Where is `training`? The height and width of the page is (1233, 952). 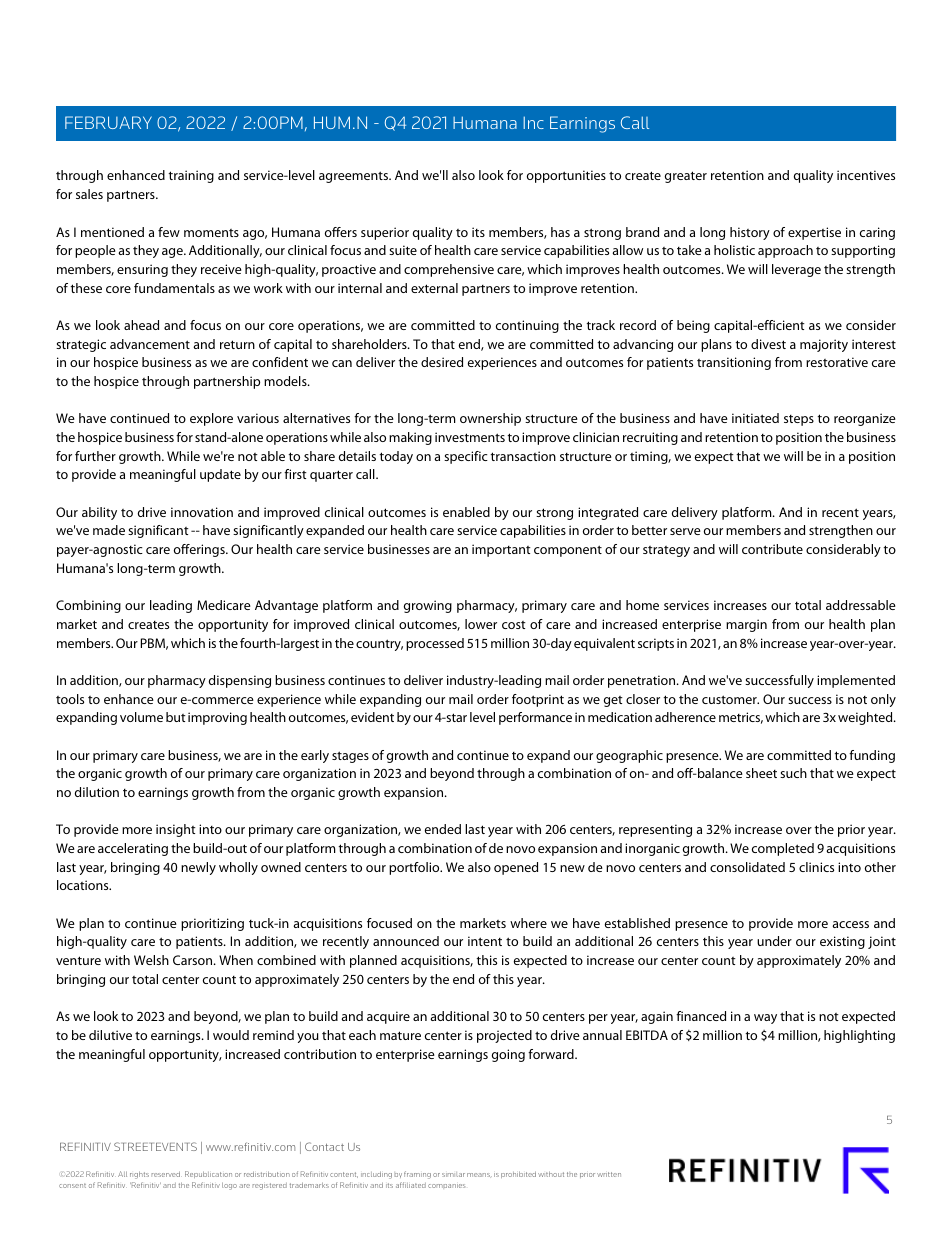
training is located at coordinates (191, 176).
